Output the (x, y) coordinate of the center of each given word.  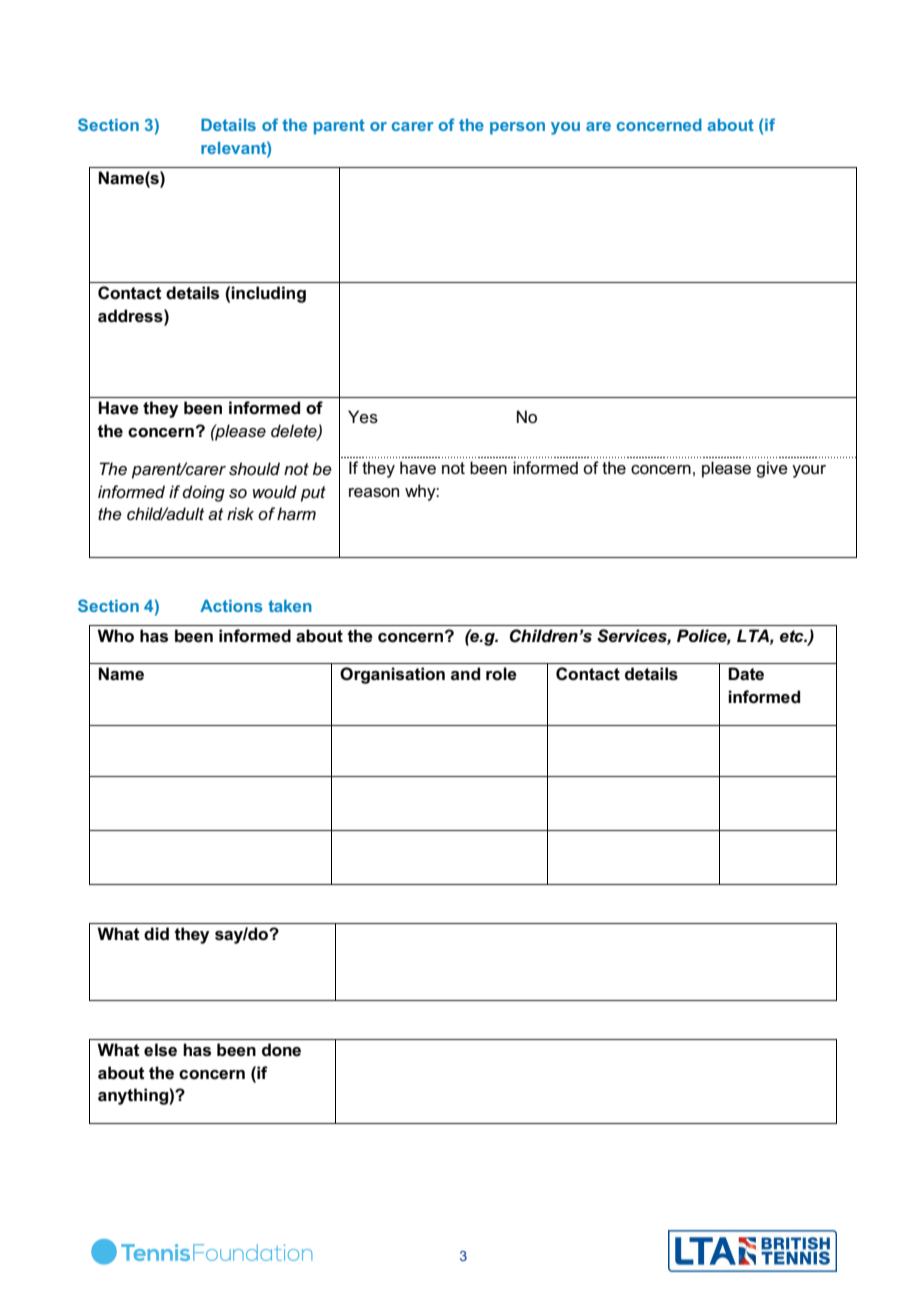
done (281, 1049)
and (465, 673)
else (160, 1050)
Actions (231, 606)
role (501, 674)
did (156, 933)
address (131, 316)
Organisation (392, 675)
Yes (363, 417)
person (517, 128)
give (772, 469)
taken (290, 606)
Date (746, 674)
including (268, 294)
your (809, 471)
